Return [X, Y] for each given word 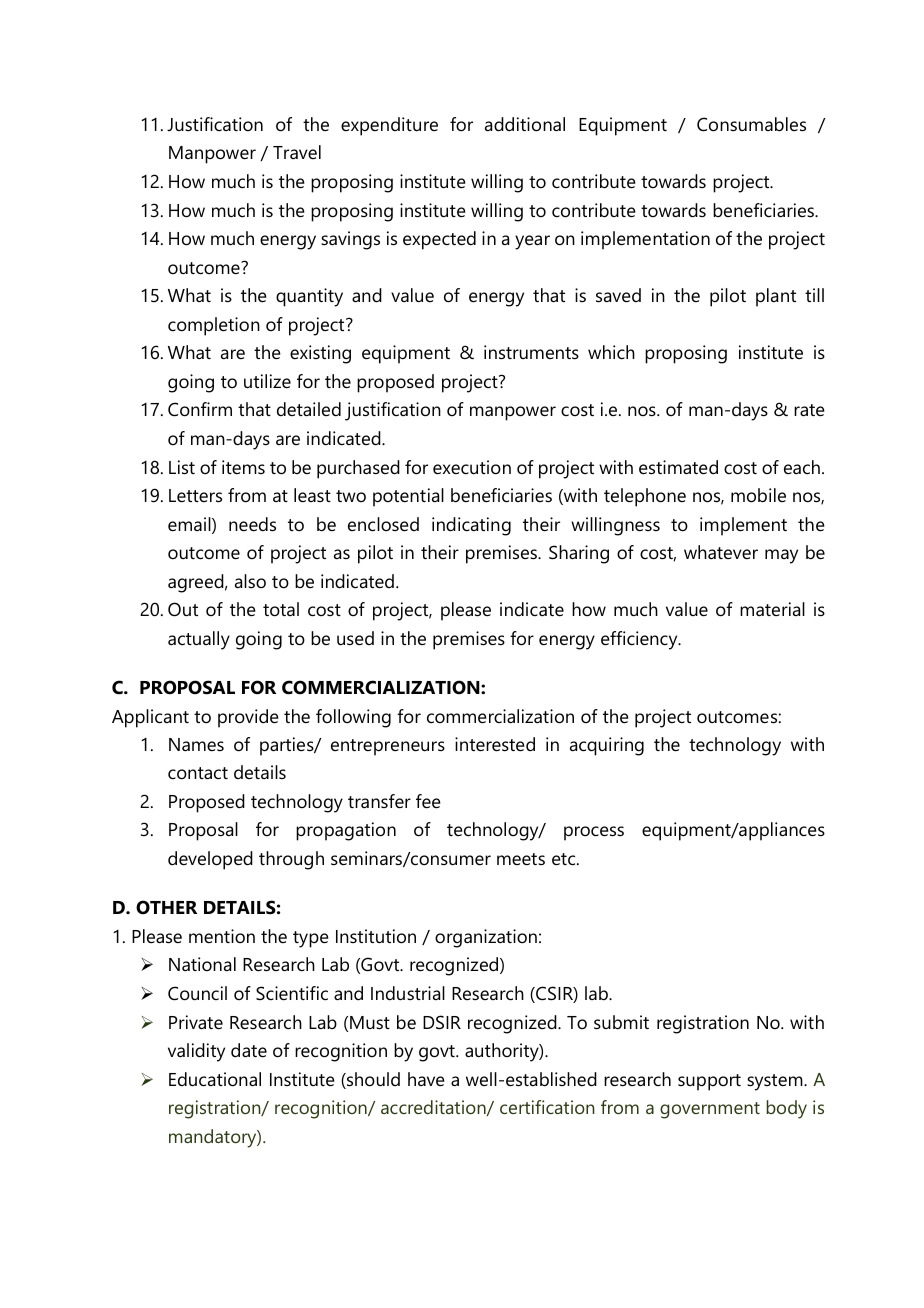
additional [525, 124]
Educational [215, 1079]
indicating [471, 526]
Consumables [751, 124]
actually [199, 640]
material [772, 609]
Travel [297, 152]
